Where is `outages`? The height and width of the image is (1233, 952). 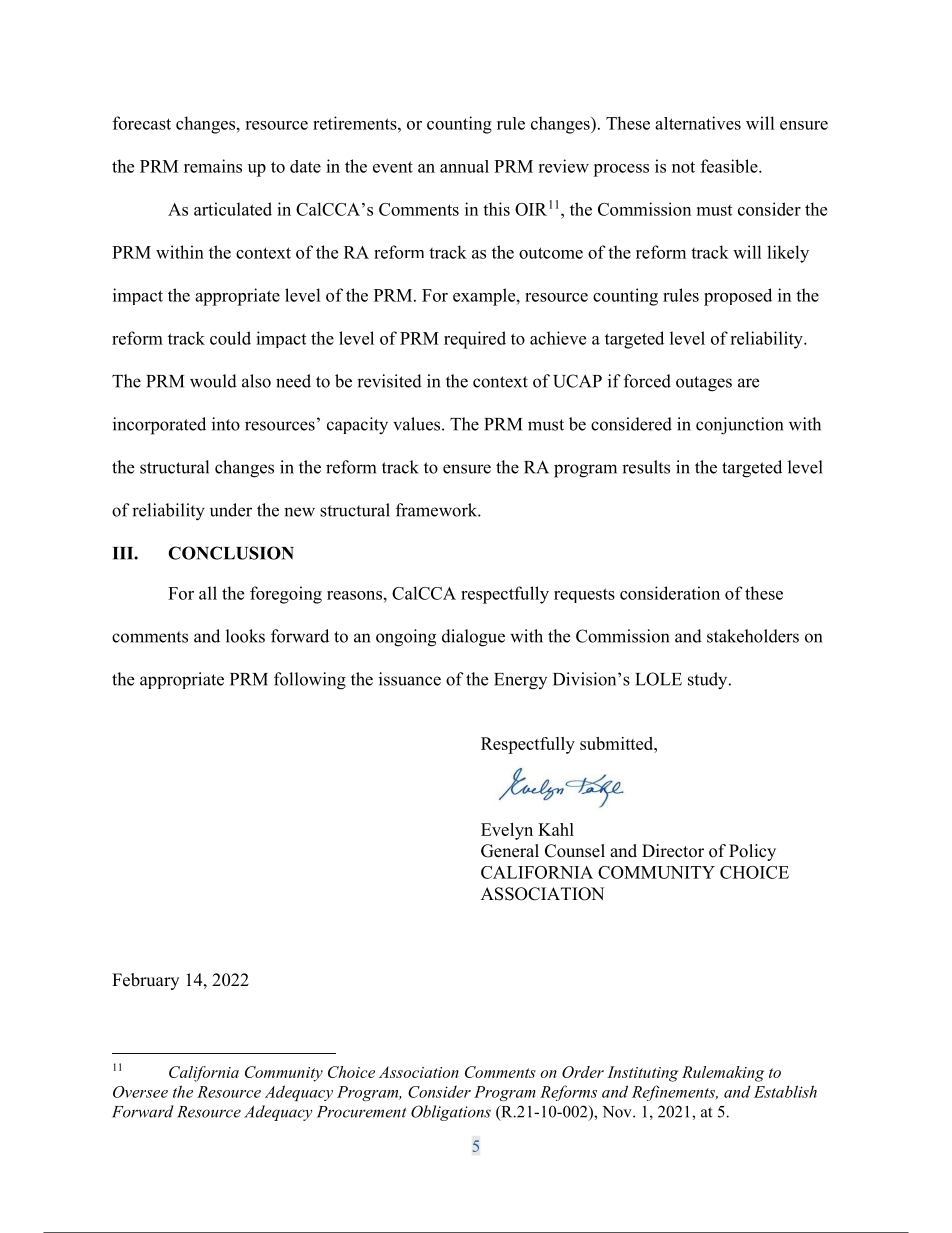 outages is located at coordinates (704, 384).
